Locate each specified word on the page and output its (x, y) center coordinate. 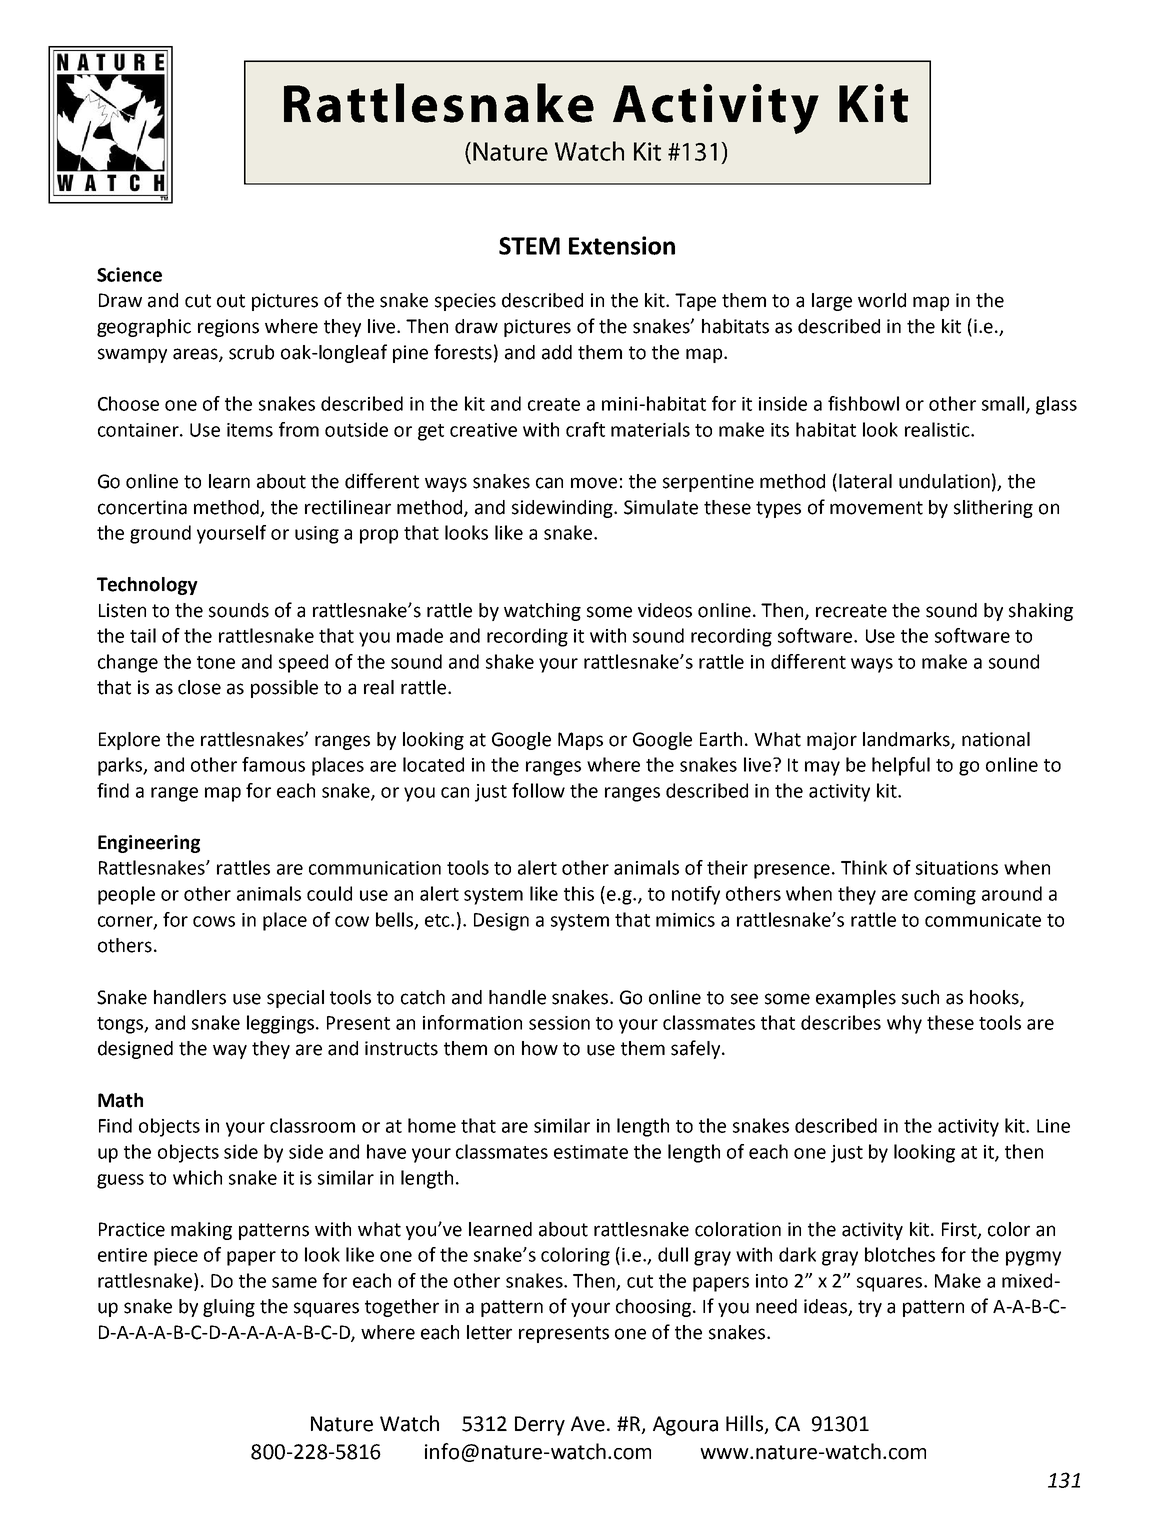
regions (228, 328)
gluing (229, 1308)
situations (957, 868)
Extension (622, 245)
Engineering (149, 844)
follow (538, 790)
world (882, 300)
